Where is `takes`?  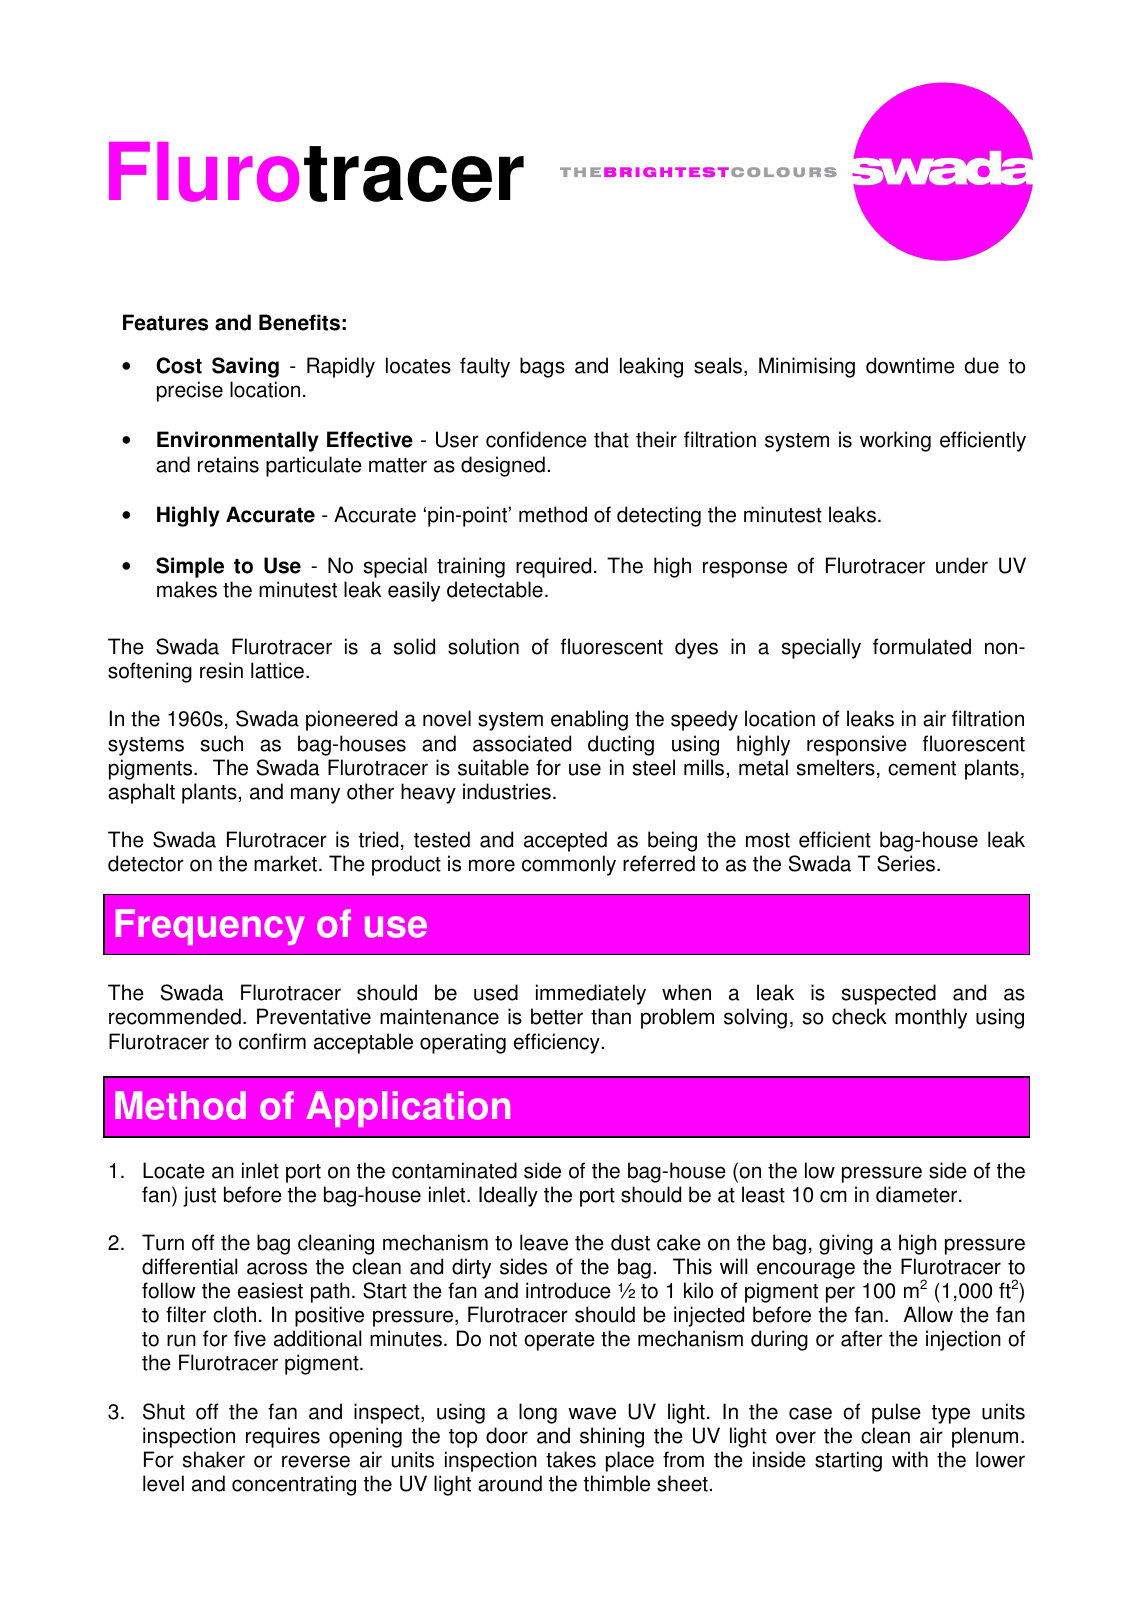 takes is located at coordinates (571, 1459).
